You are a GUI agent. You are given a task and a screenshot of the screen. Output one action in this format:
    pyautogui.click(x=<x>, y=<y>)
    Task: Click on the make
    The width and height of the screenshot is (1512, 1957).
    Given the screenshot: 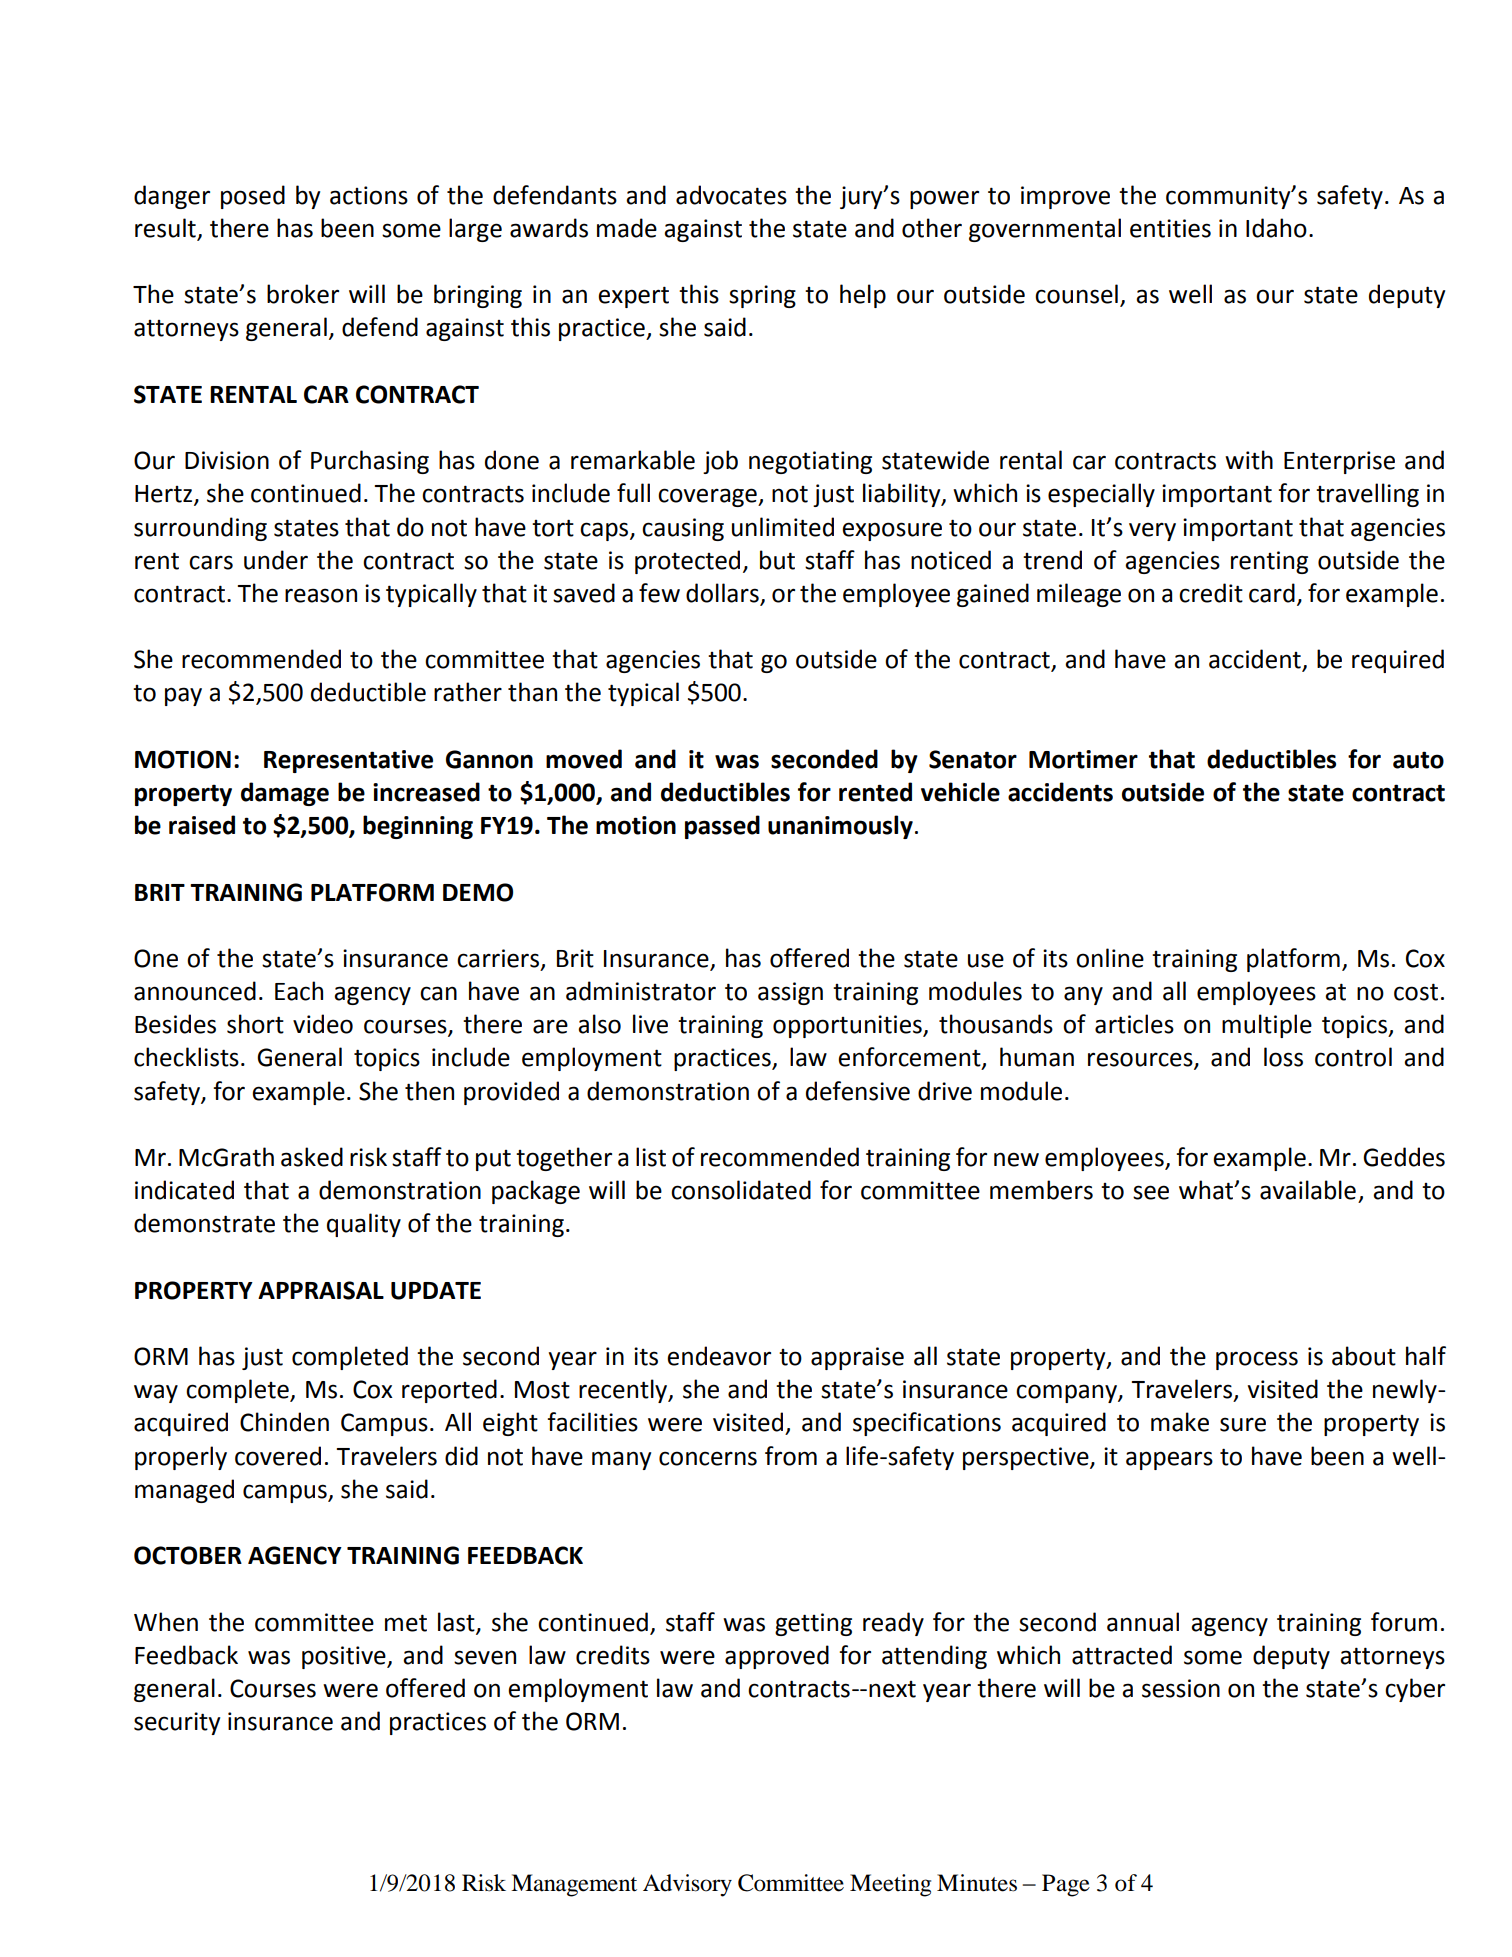 What is the action you would take?
    pyautogui.click(x=1180, y=1422)
